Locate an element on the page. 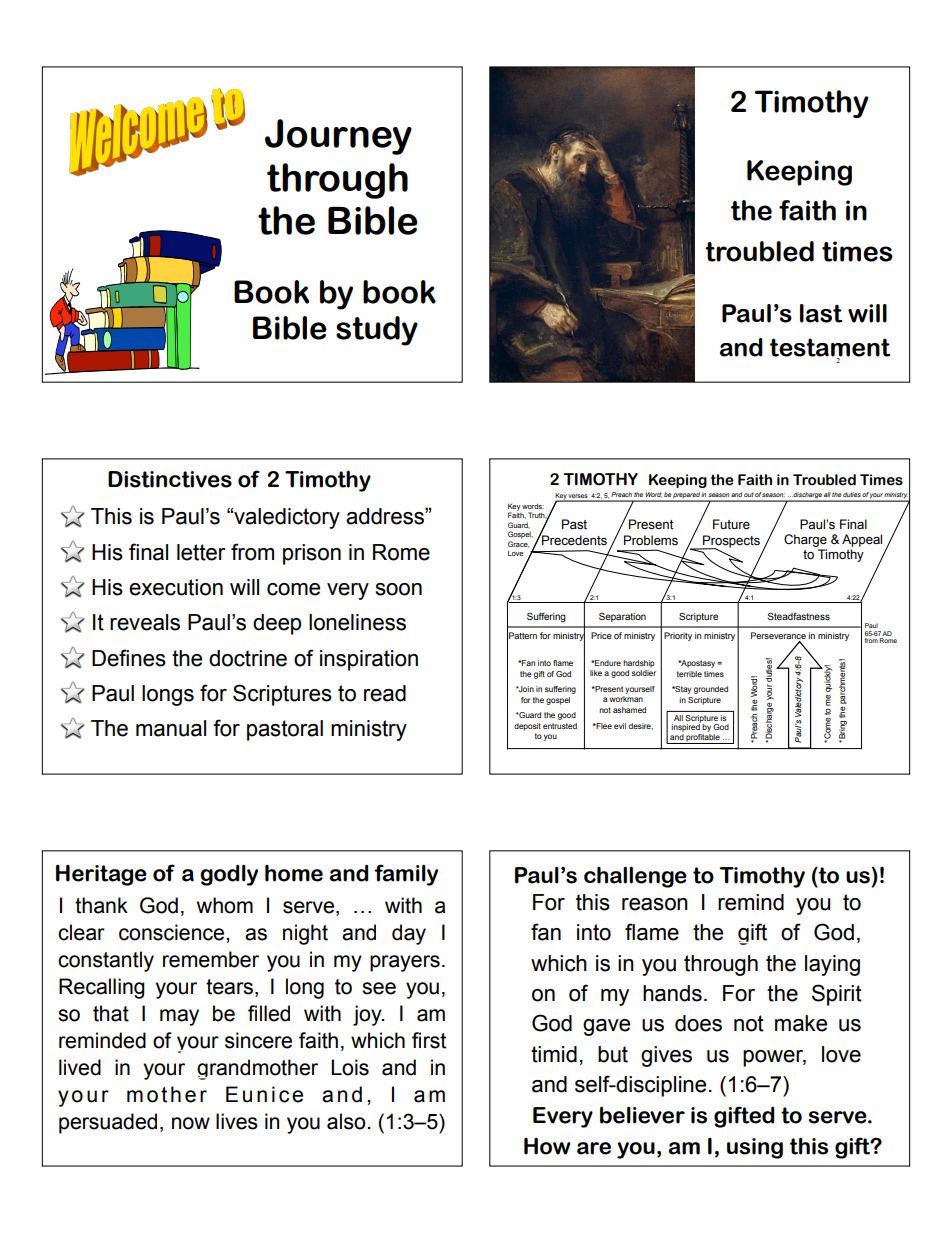 The width and height of the document is (952, 1233). last is located at coordinates (821, 313).
